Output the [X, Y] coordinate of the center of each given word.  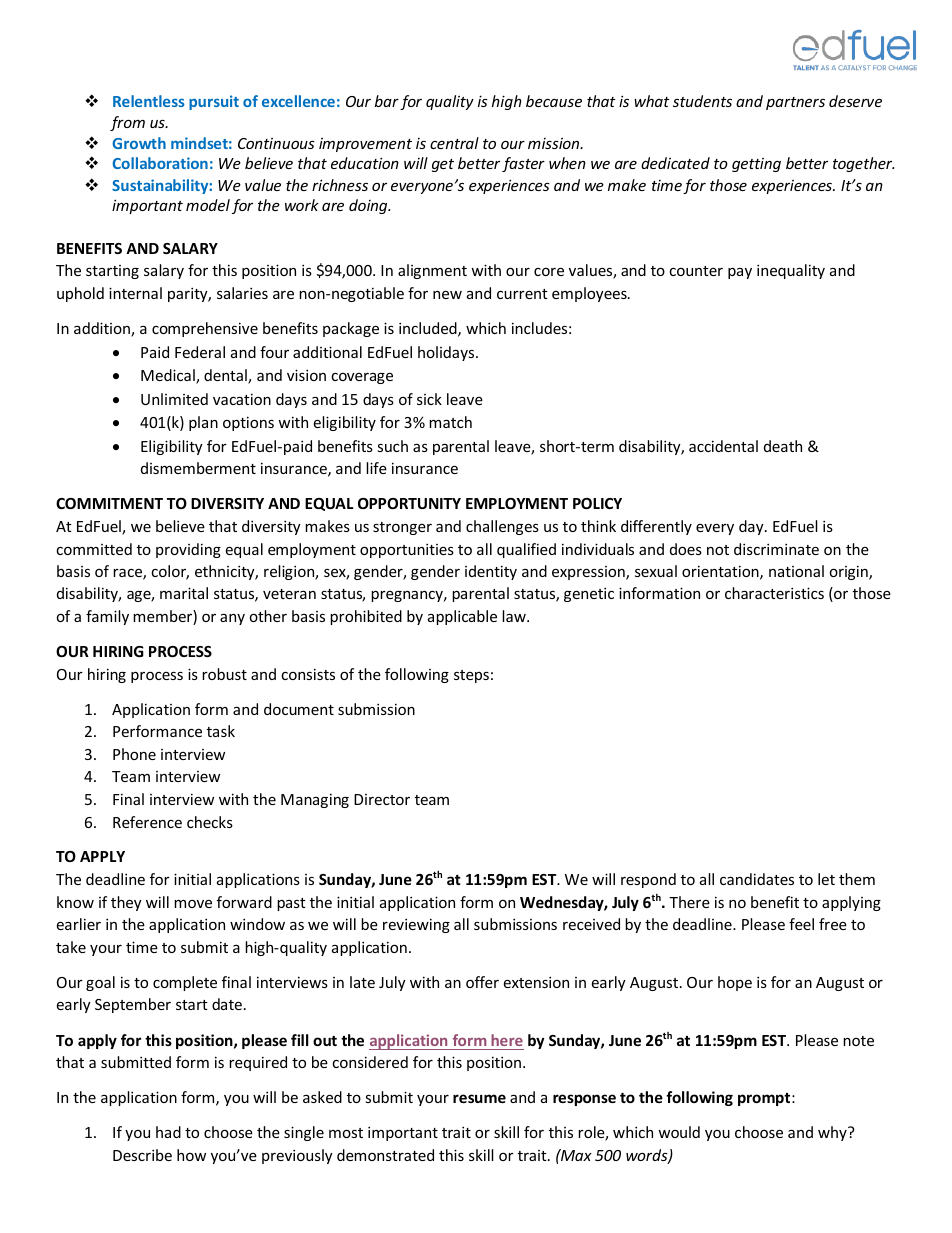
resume [479, 1098]
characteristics [774, 593]
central [454, 143]
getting [756, 165]
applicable [462, 617]
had [168, 1132]
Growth [139, 143]
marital [184, 593]
